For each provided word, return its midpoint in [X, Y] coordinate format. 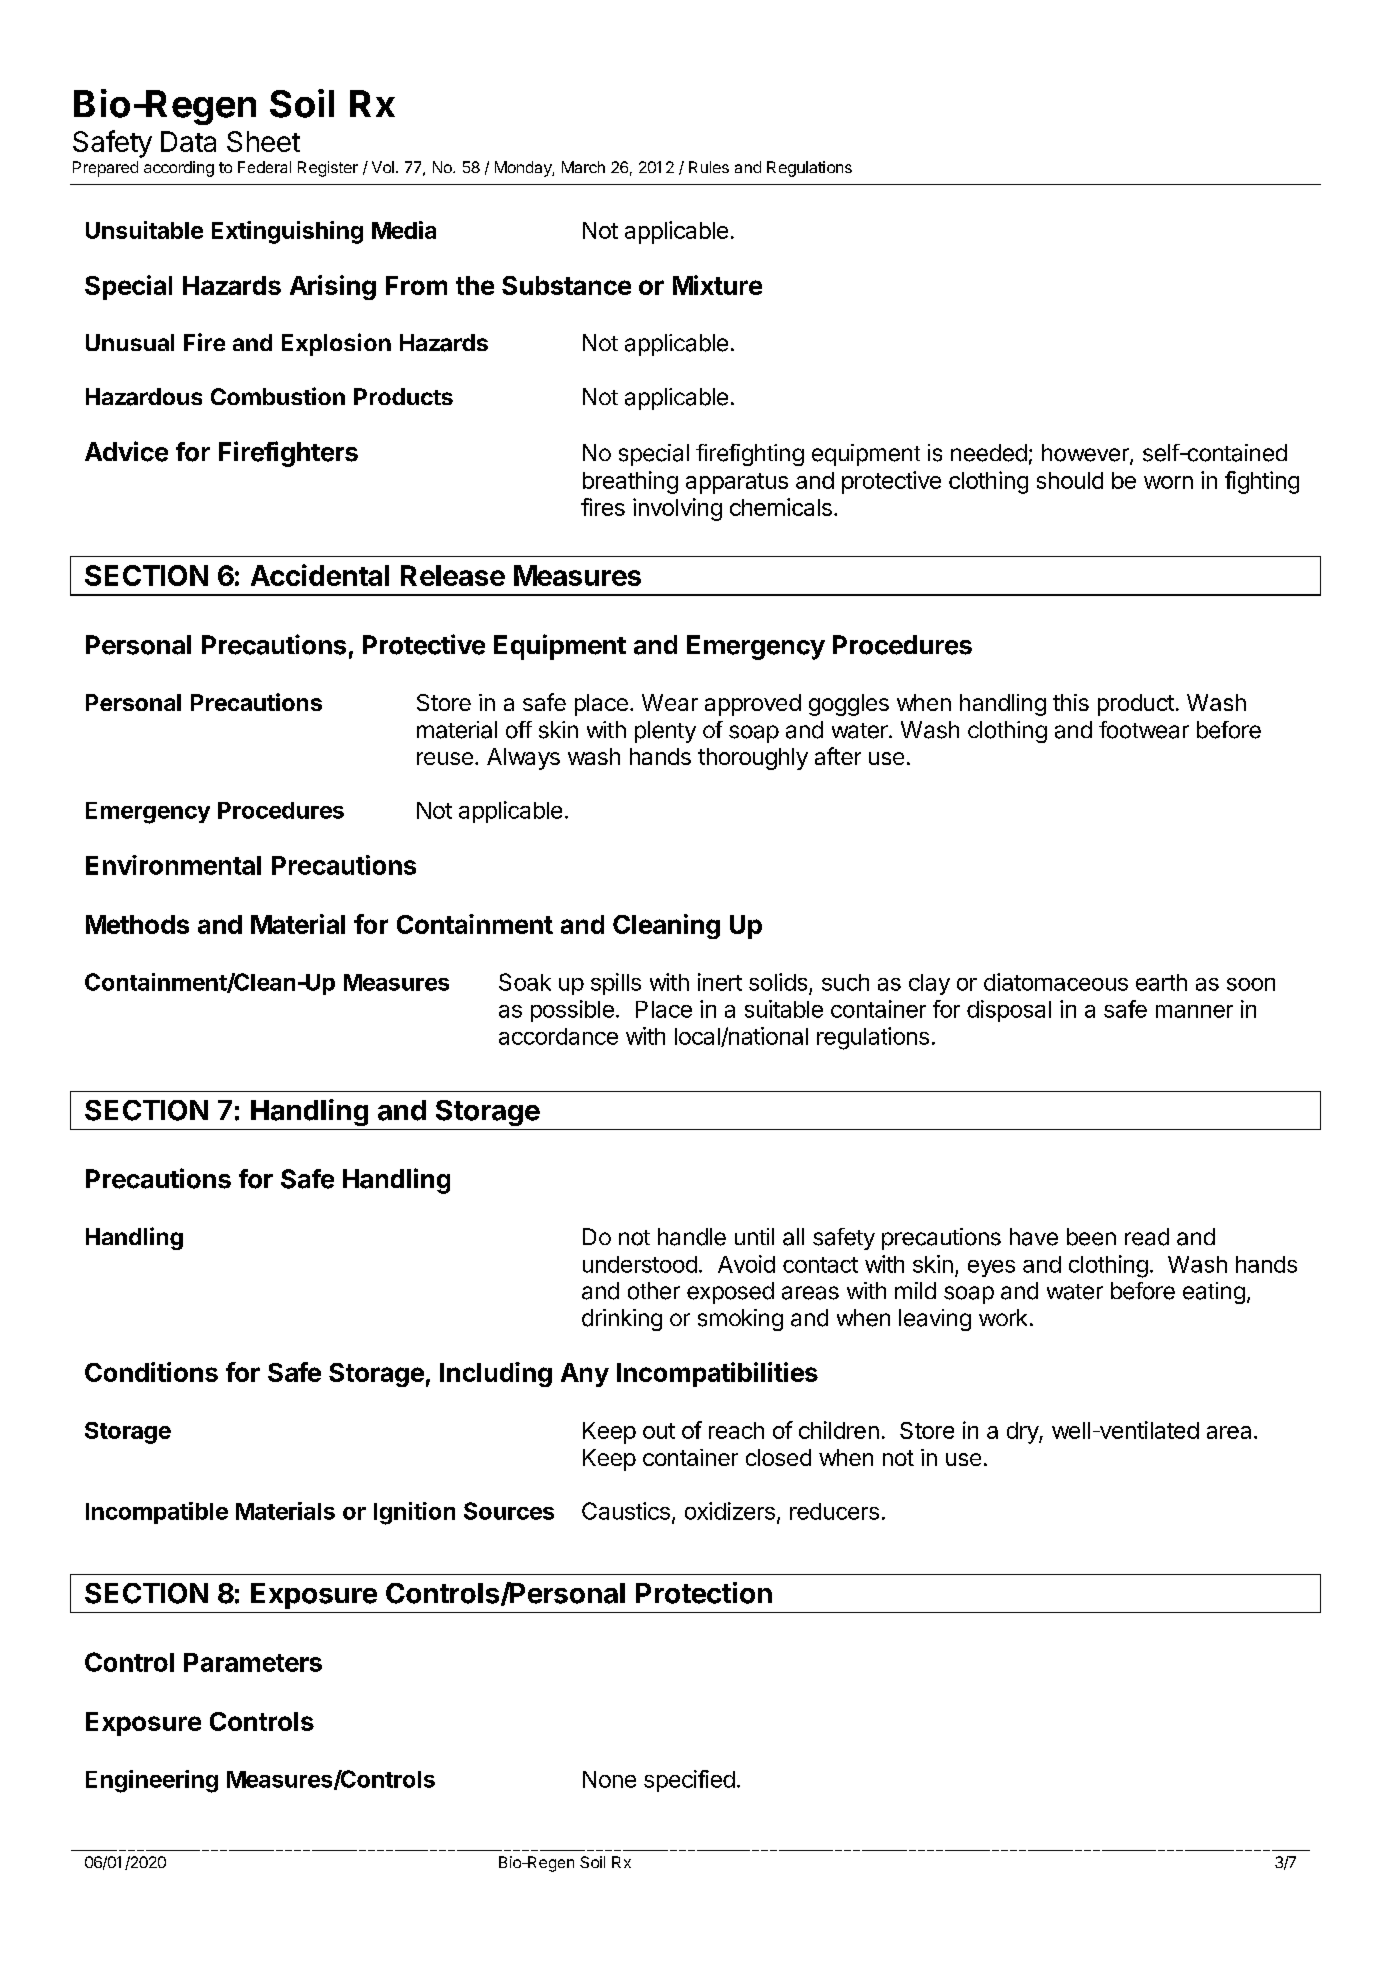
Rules [709, 167]
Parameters [253, 1662]
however [1086, 454]
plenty [665, 732]
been [1091, 1237]
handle [692, 1237]
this [1071, 702]
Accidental [320, 575]
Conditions [151, 1372]
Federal [264, 167]
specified [689, 1781]
